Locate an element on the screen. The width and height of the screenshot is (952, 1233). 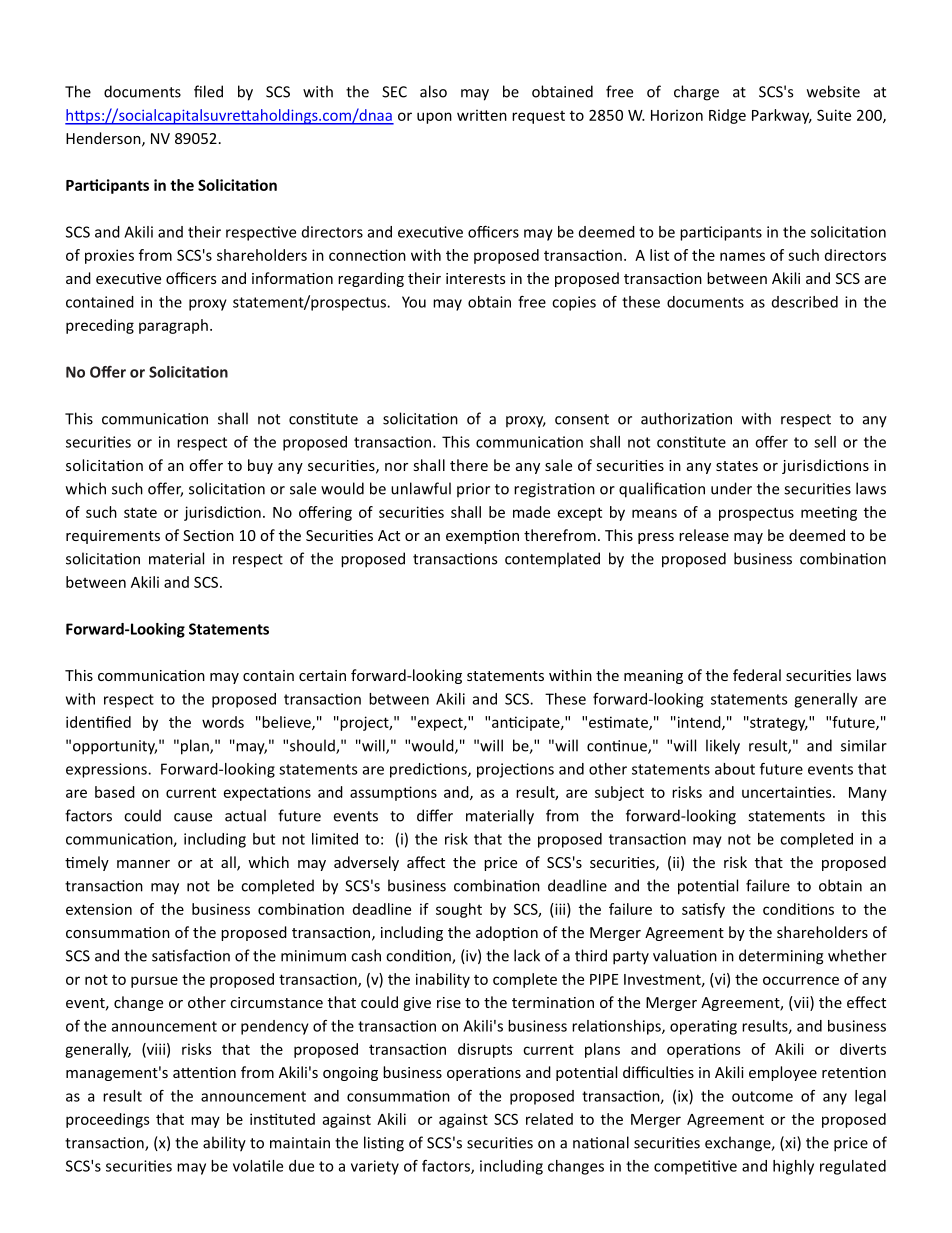
proceedings is located at coordinates (108, 1120).
